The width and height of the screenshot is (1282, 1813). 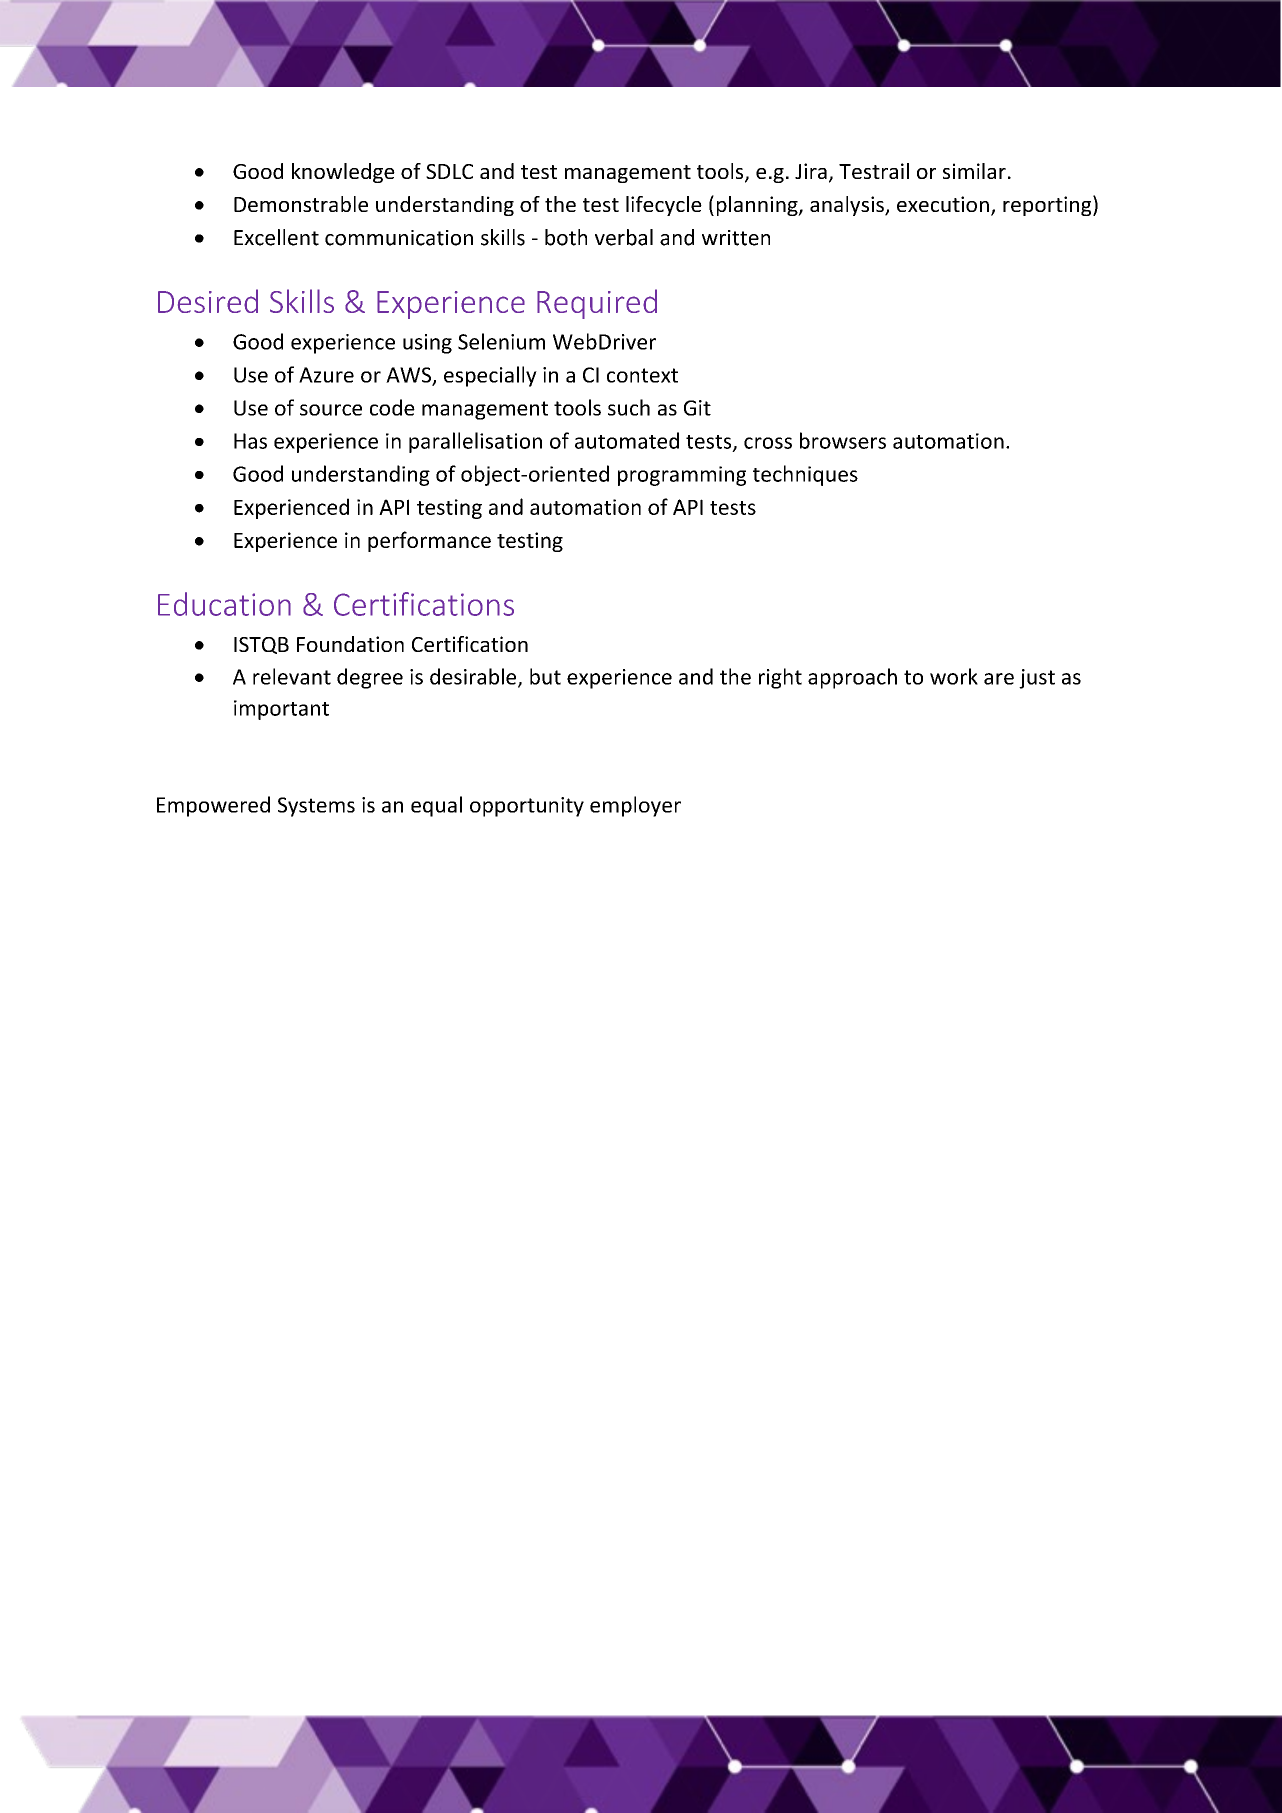 I want to click on Desired, so click(x=208, y=301).
